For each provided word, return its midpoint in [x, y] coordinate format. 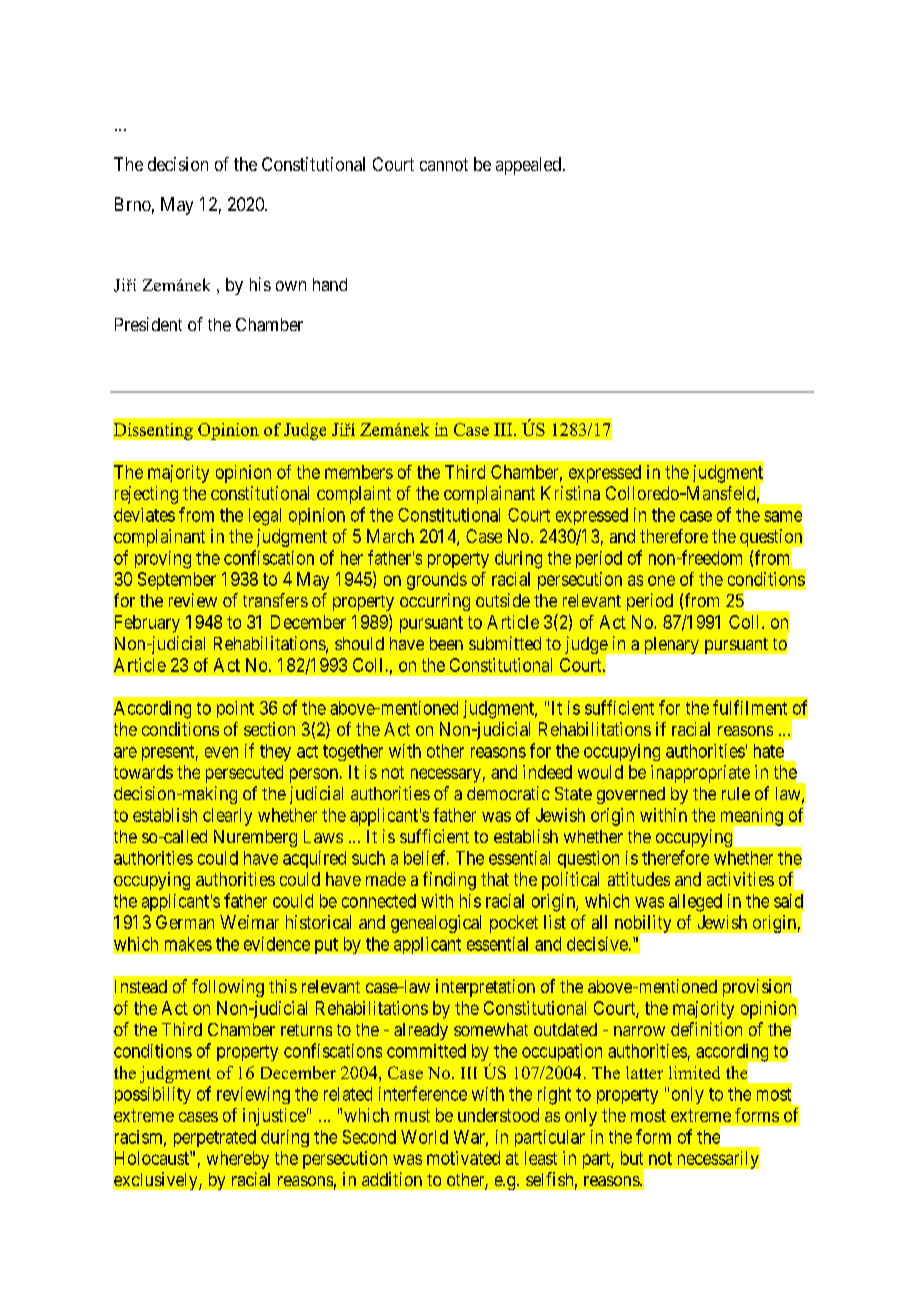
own [291, 286]
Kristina [570, 493]
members [359, 472]
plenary [672, 645]
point [235, 709]
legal [265, 517]
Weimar [249, 922]
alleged [695, 903]
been [446, 643]
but [632, 1158]
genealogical [436, 924]
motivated [463, 1158]
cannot [444, 164]
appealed [528, 166]
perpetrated [215, 1138]
